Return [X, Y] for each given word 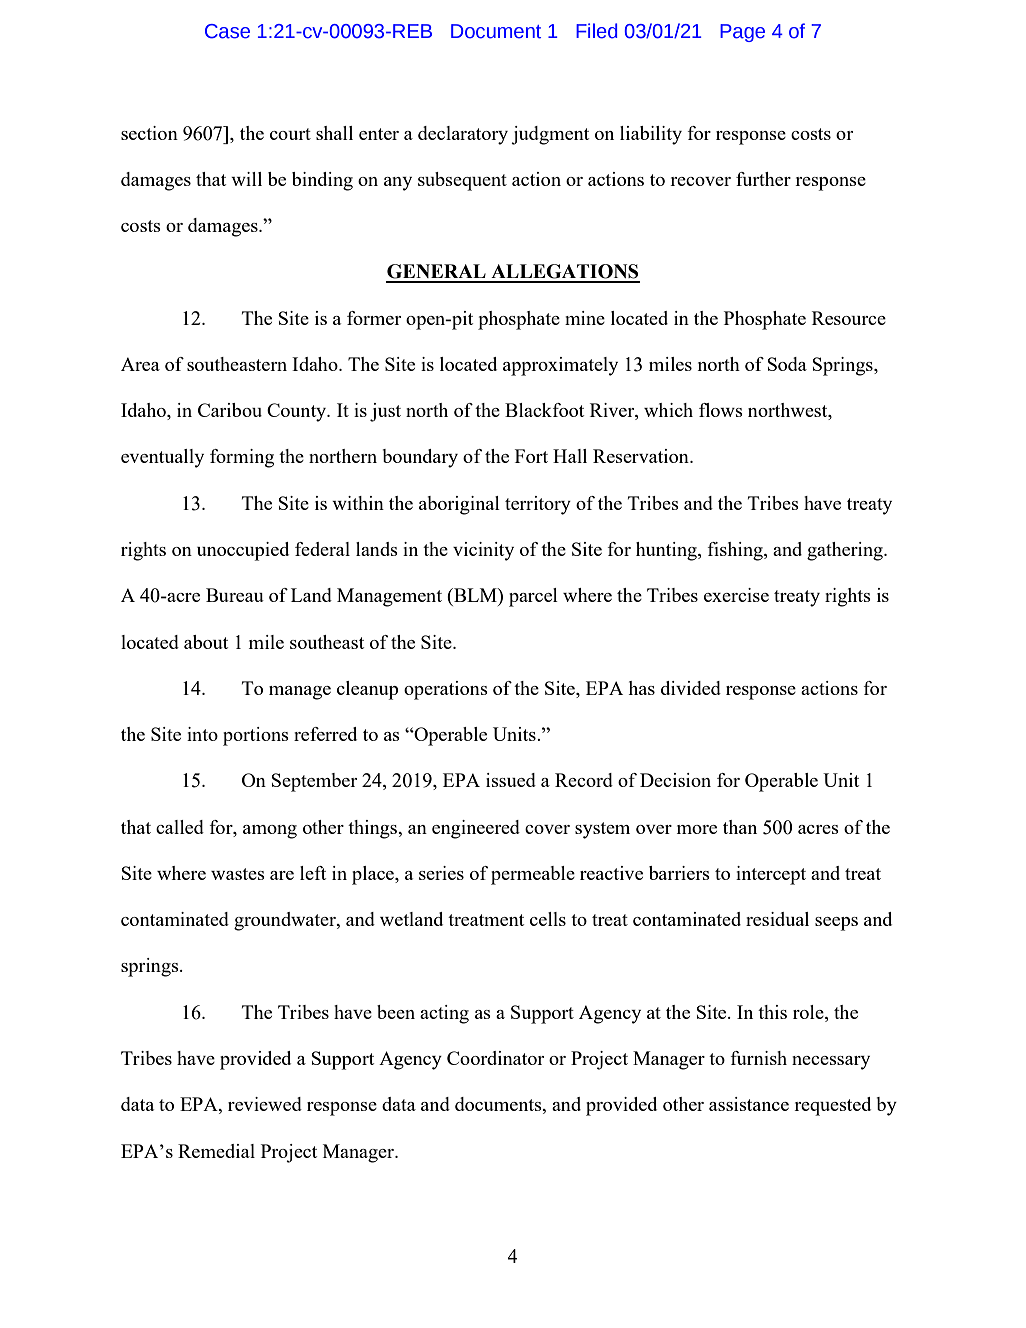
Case [227, 31]
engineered [476, 829]
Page [742, 33]
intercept [771, 875]
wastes [238, 874]
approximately [560, 366]
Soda [787, 364]
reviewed [265, 1104]
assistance [749, 1104]
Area [140, 364]
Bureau [235, 595]
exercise [736, 595]
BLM [475, 595]
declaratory [463, 135]
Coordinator [495, 1058]
